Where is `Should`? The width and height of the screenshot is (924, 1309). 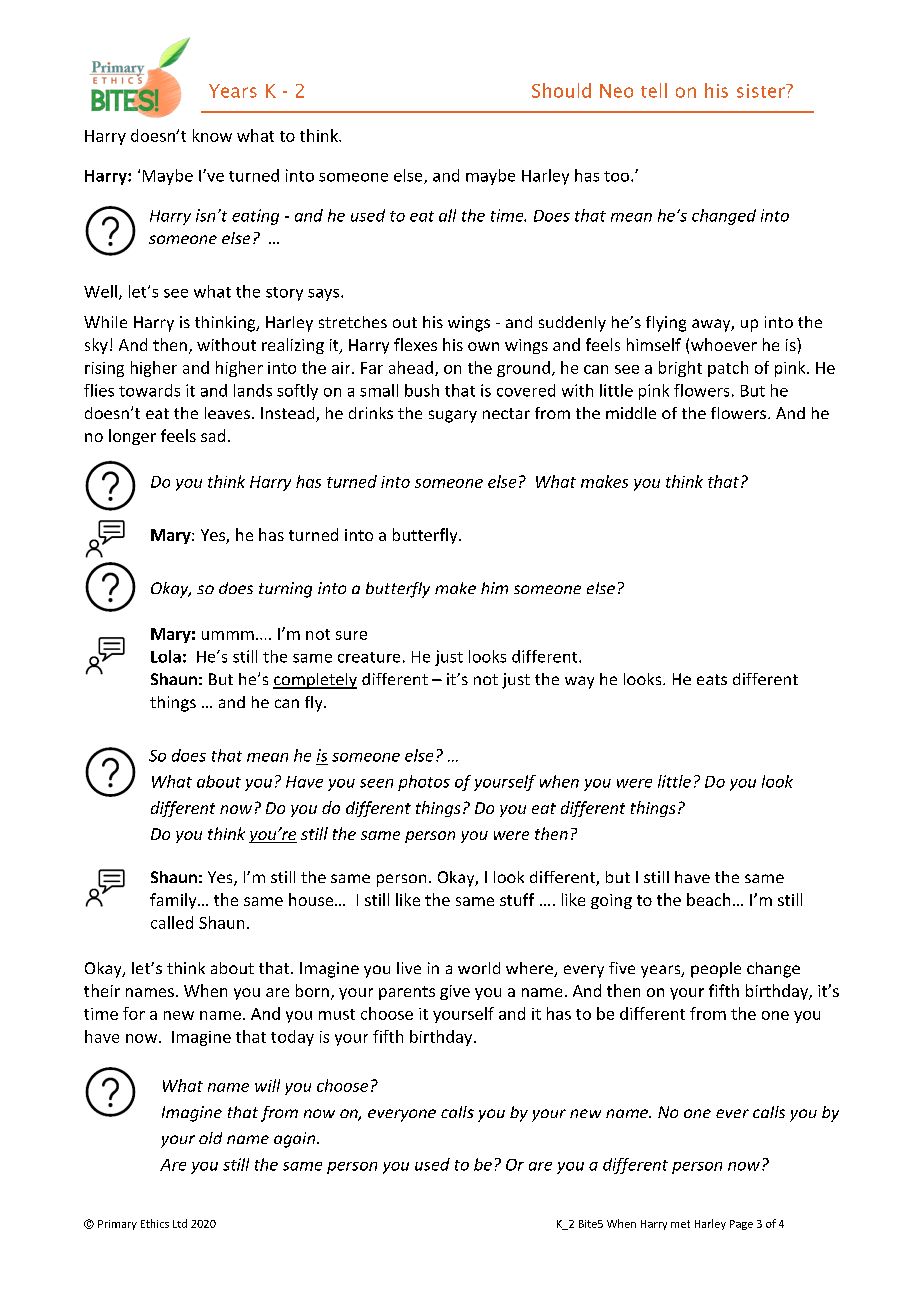 Should is located at coordinates (561, 90).
